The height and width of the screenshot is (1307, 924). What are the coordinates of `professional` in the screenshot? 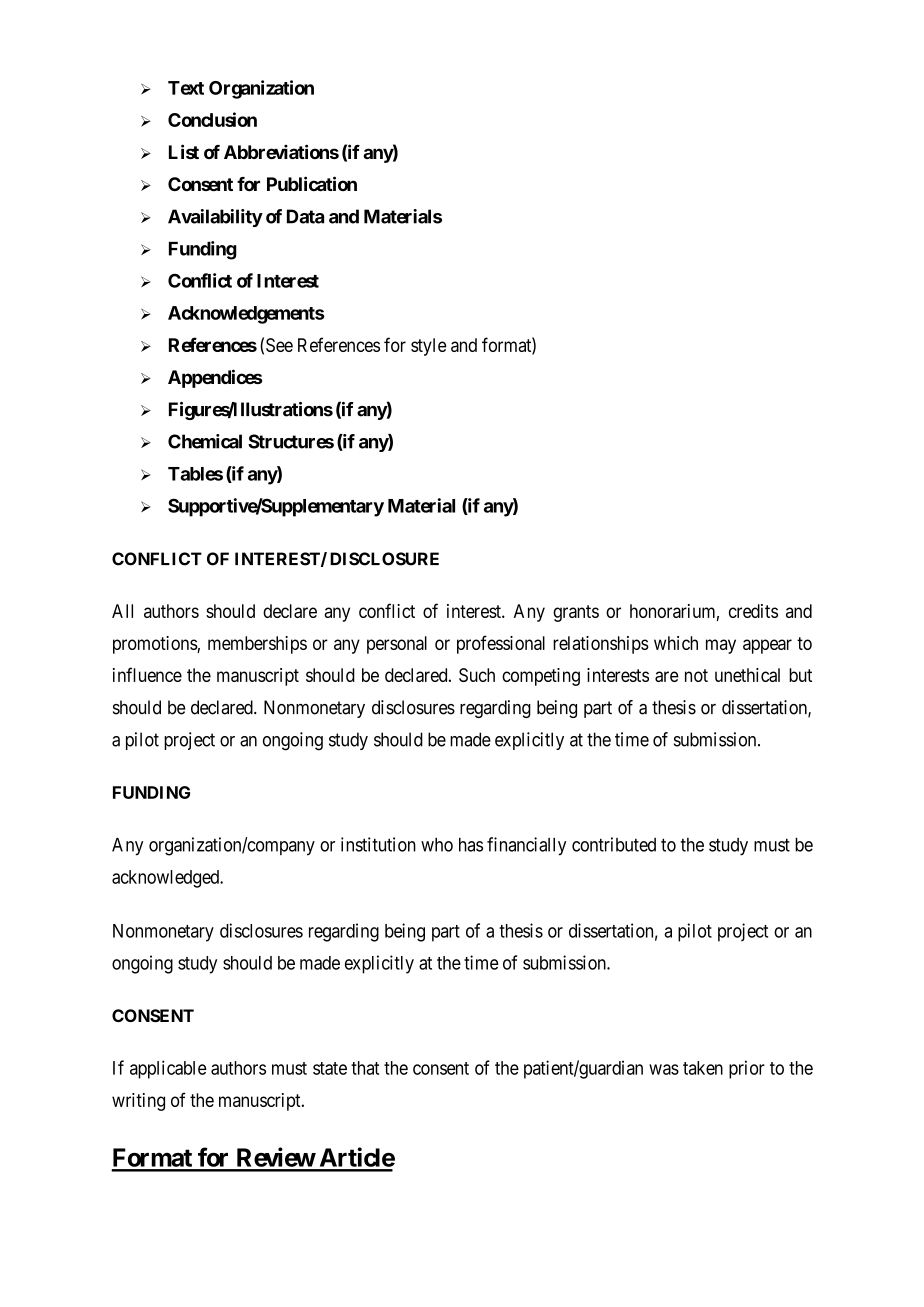 It's located at (501, 644).
